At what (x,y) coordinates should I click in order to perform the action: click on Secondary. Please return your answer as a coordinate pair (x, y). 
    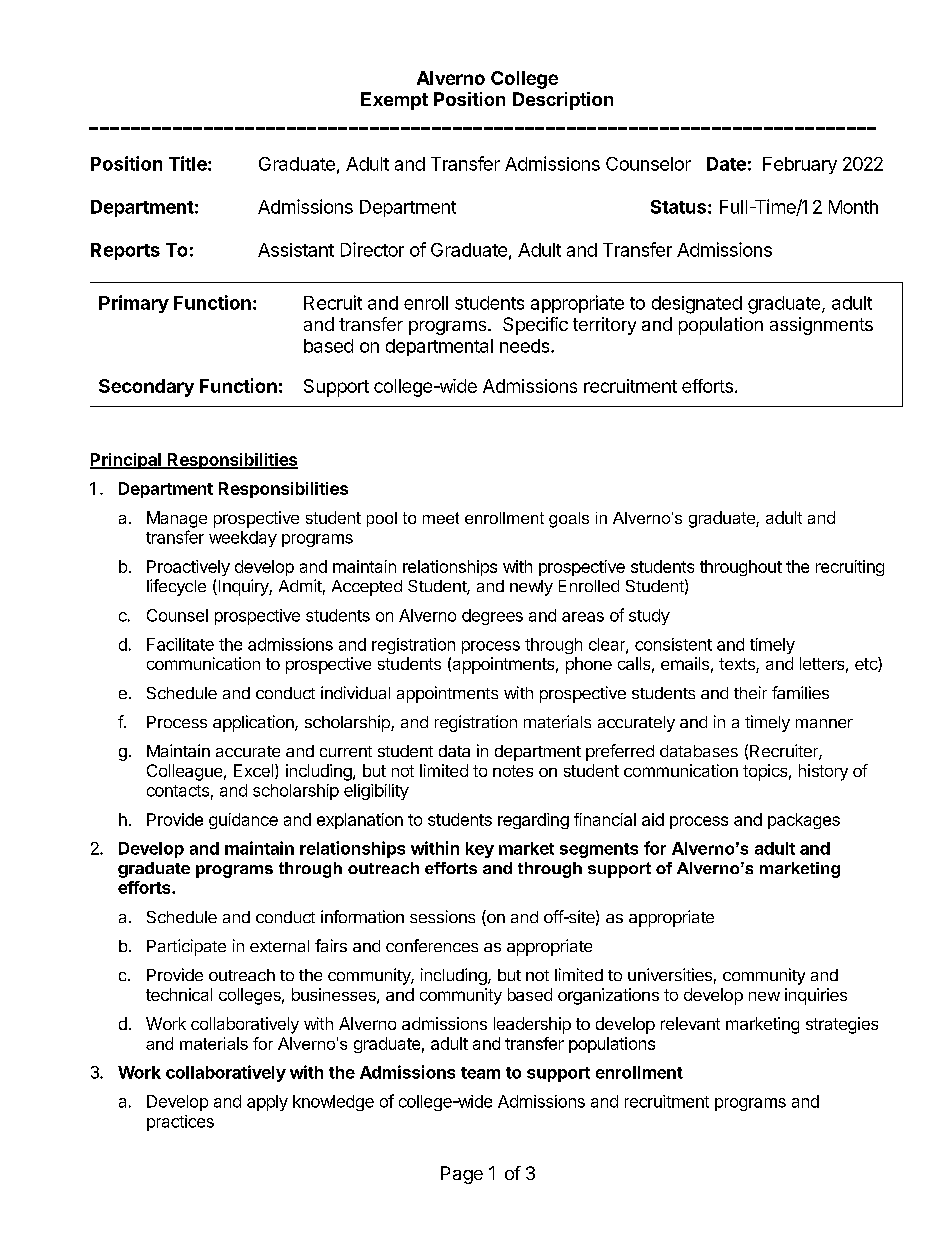
    Looking at the image, I should click on (146, 388).
